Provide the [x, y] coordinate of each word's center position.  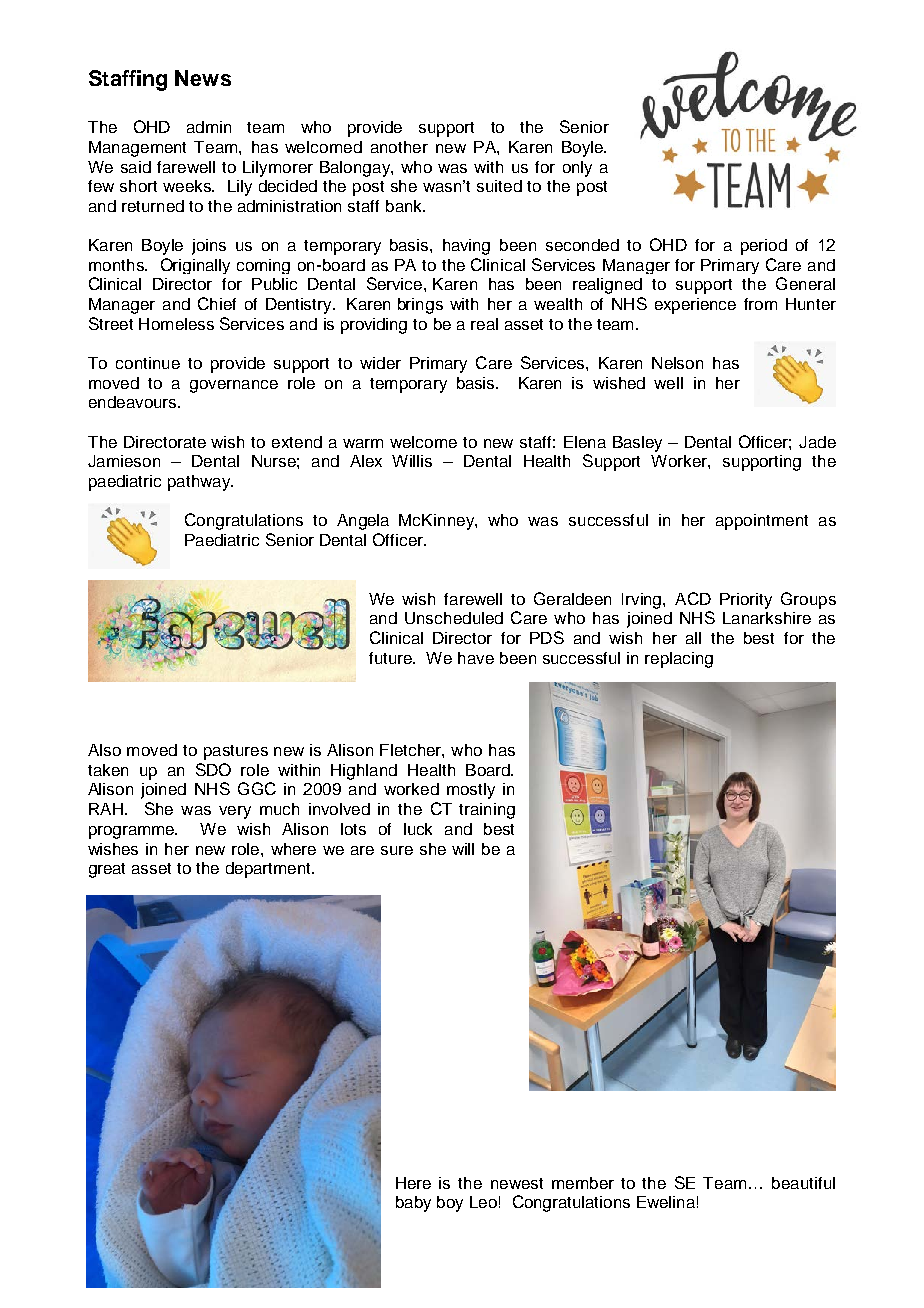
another [399, 147]
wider [380, 363]
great [107, 870]
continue [148, 363]
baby [413, 1204]
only [577, 169]
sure [397, 850]
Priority [746, 601]
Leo [483, 1202]
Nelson [677, 363]
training [487, 811]
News [203, 78]
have [476, 658]
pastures [236, 752]
